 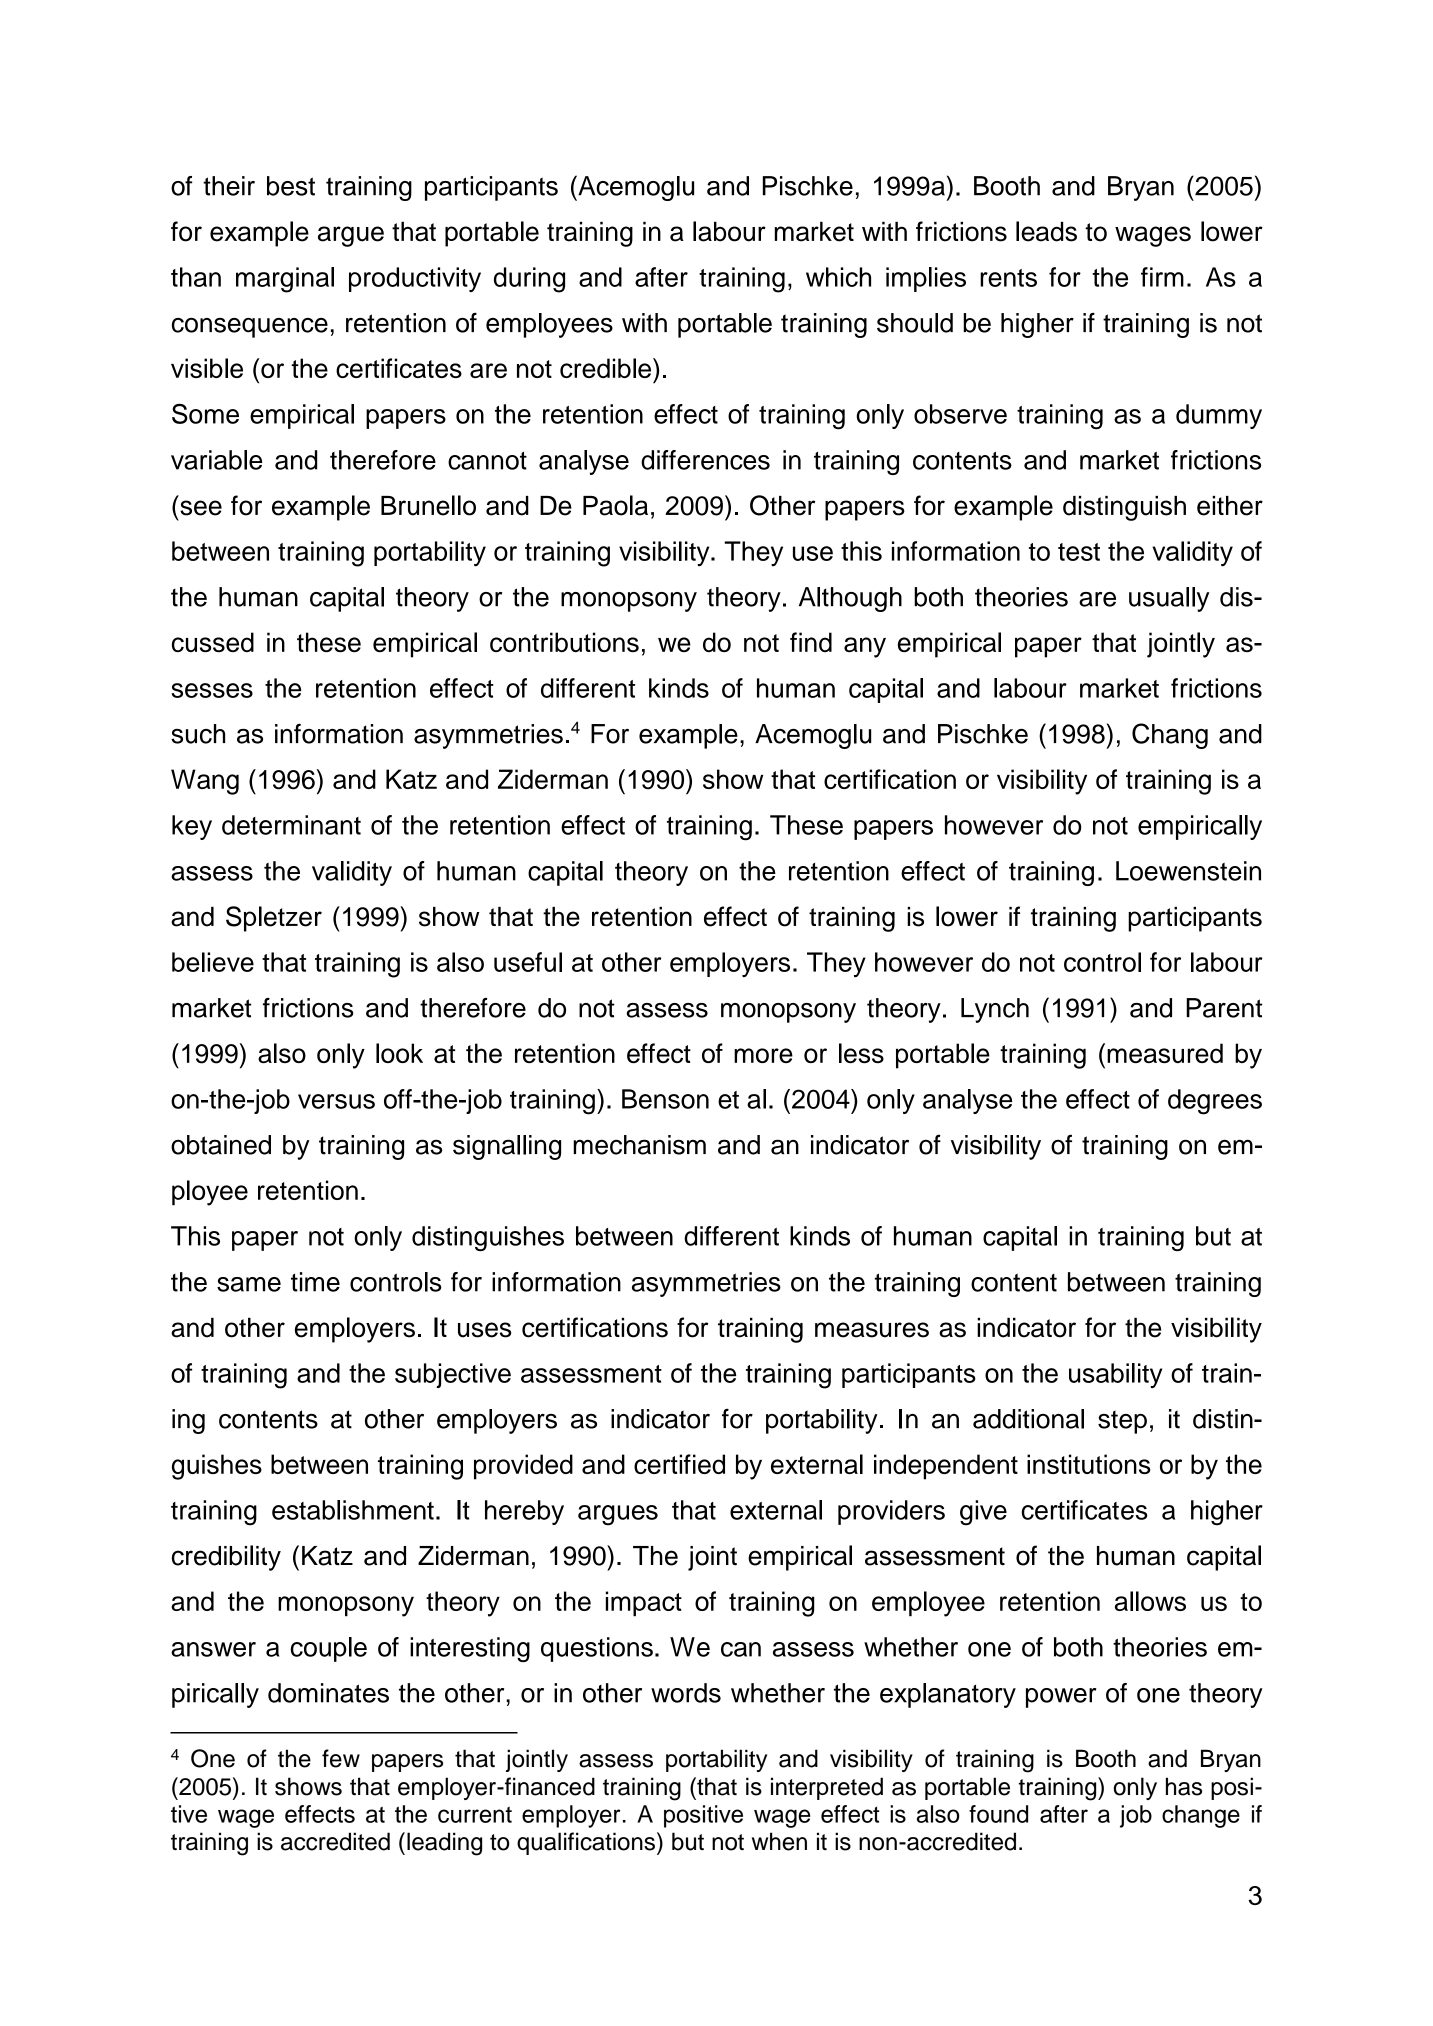 What do you see at coordinates (1046, 231) in the page?
I see `leads` at bounding box center [1046, 231].
